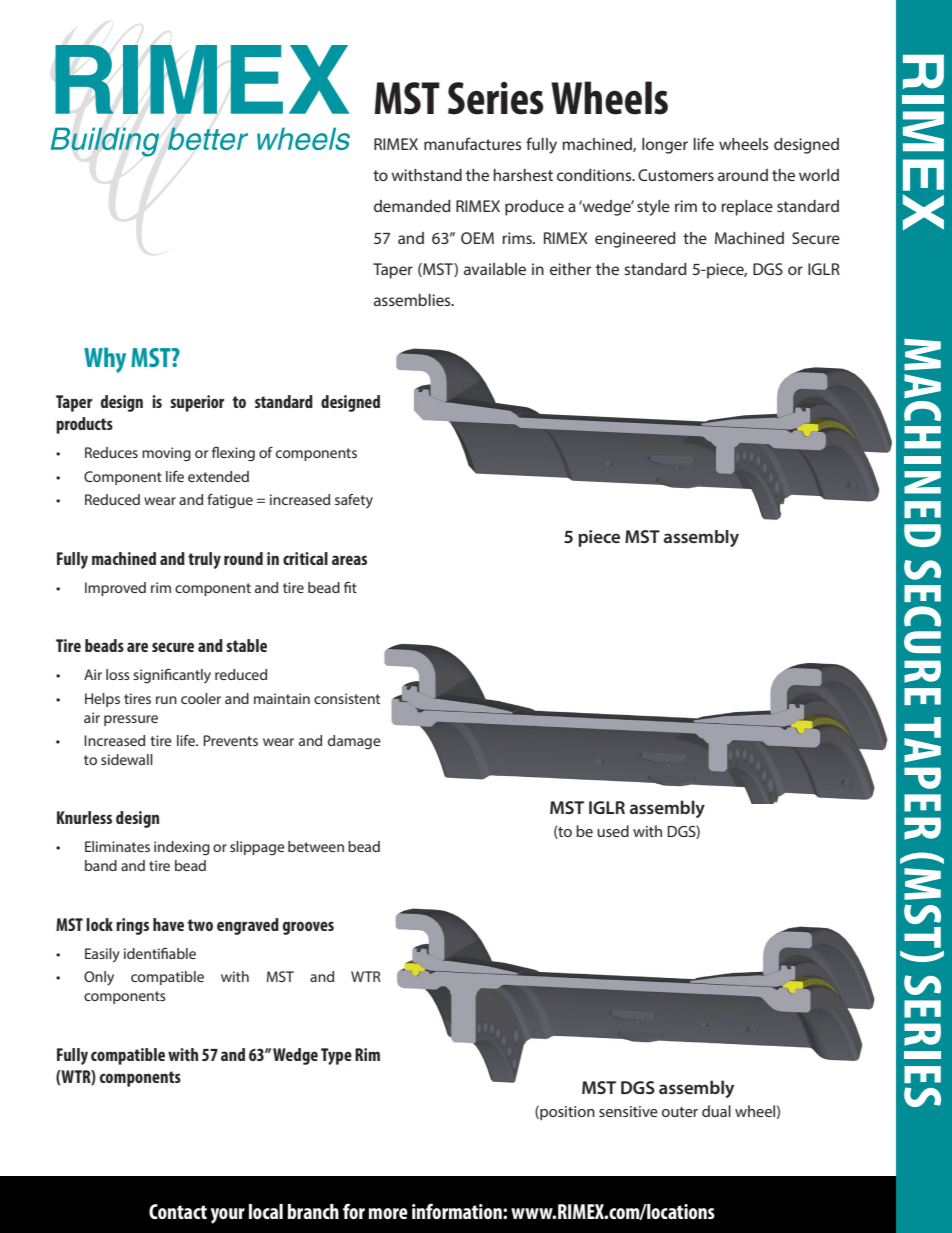 The width and height of the page is (952, 1233). I want to click on significantly, so click(172, 676).
